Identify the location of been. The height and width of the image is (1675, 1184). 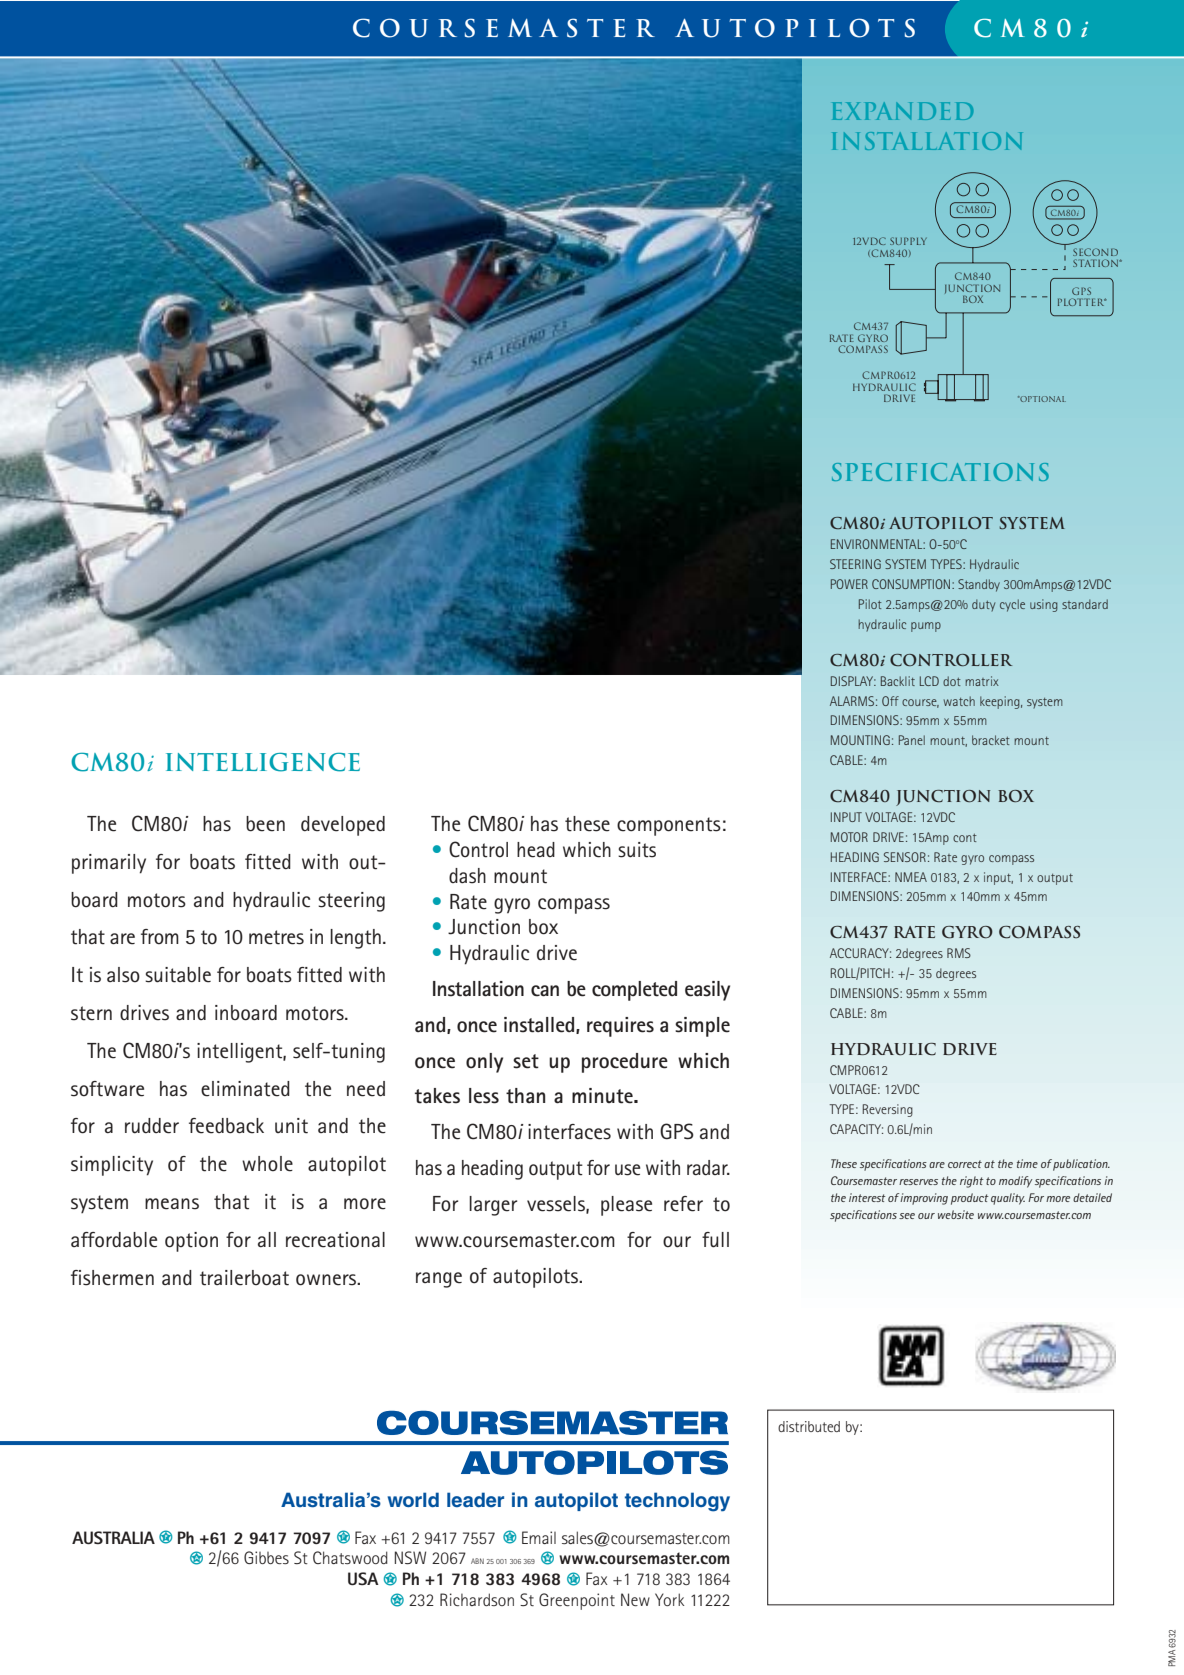
(265, 824).
